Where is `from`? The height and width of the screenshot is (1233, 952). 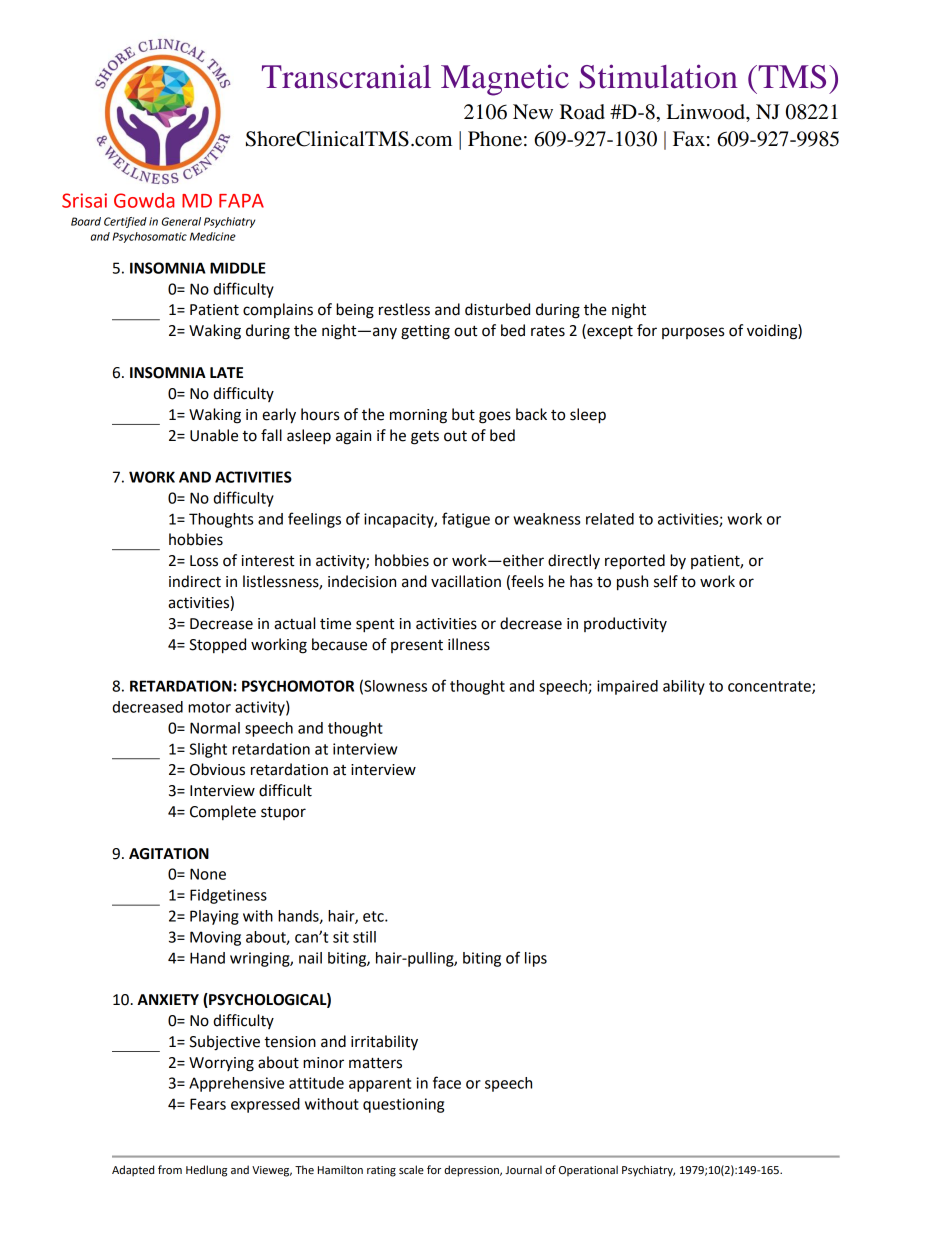
from is located at coordinates (170, 1169).
